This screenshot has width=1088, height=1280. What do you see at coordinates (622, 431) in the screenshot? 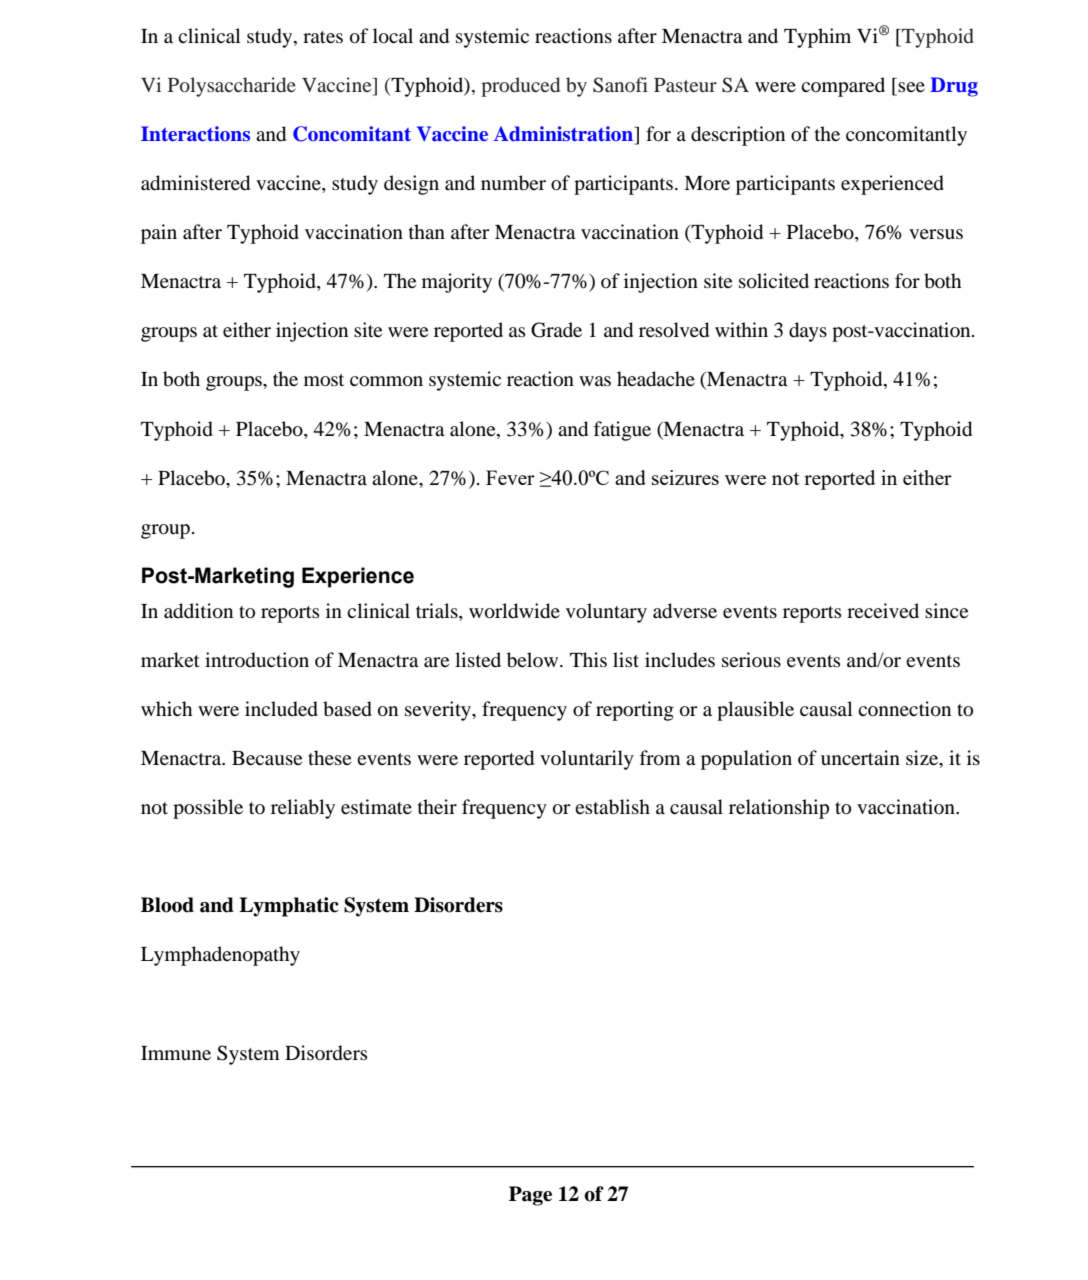
I see `fatigue` at bounding box center [622, 431].
